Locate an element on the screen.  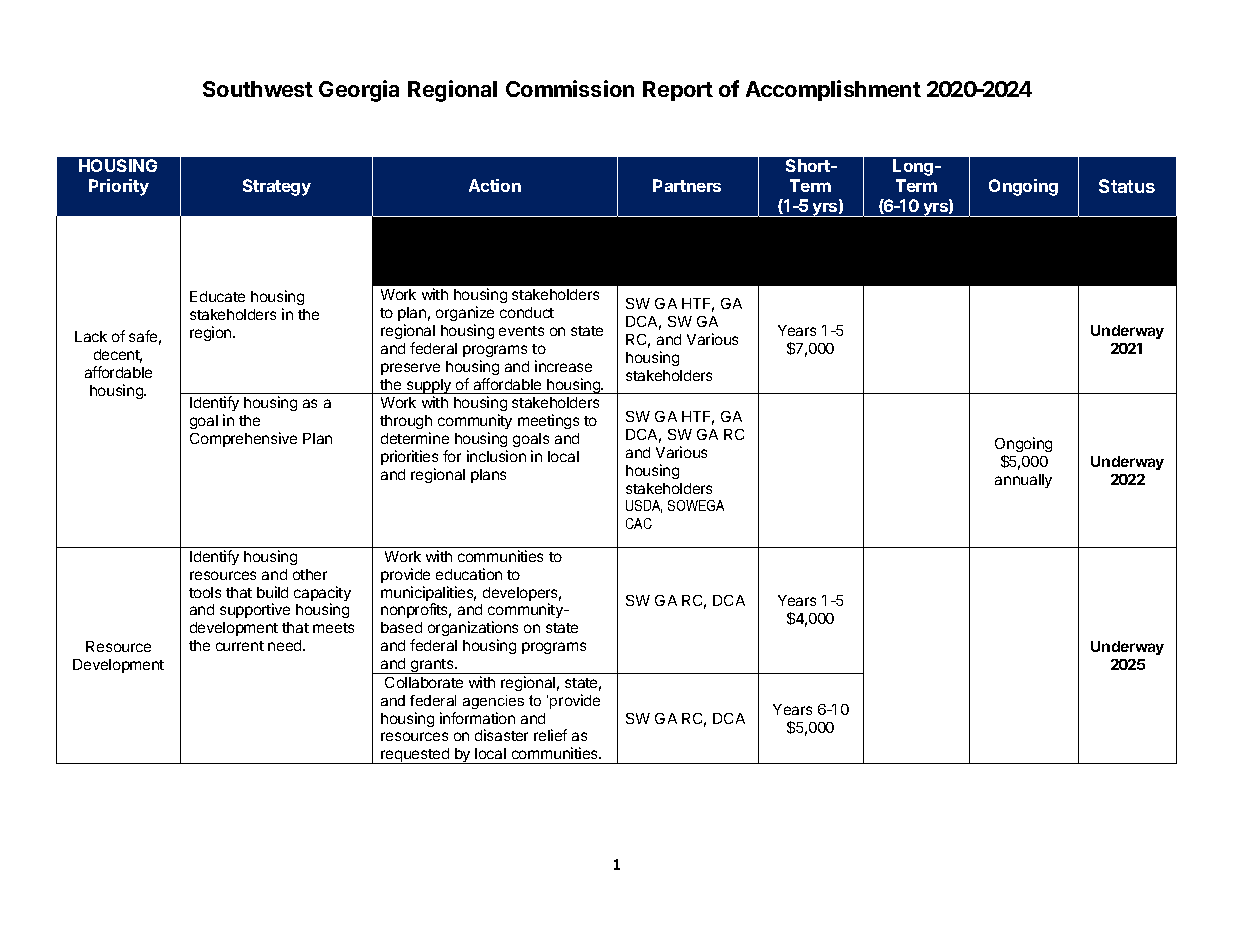
Commission is located at coordinates (570, 88).
